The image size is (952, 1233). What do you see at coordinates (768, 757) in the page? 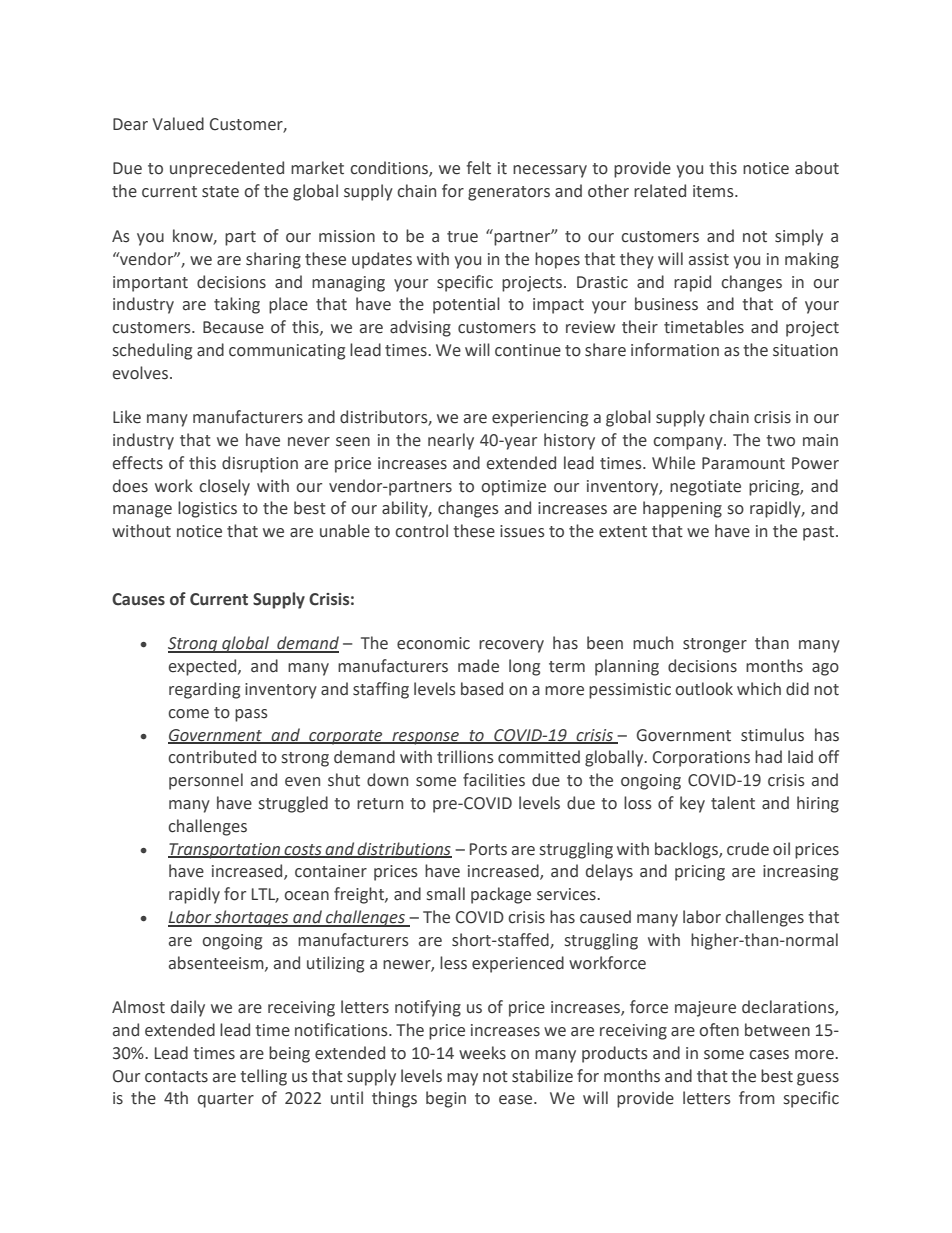
I see `had` at bounding box center [768, 757].
